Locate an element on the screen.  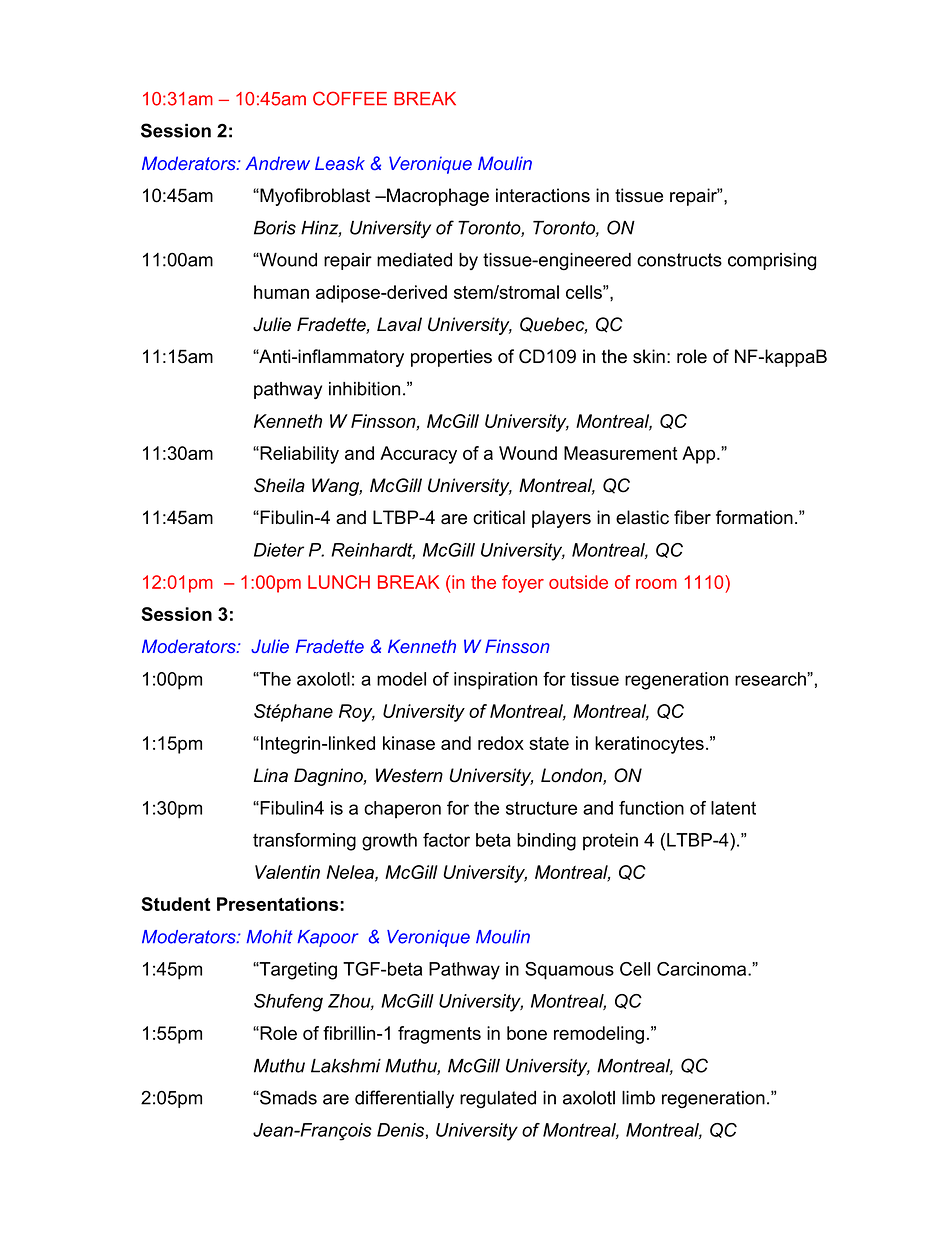
Reliability is located at coordinates (298, 455).
